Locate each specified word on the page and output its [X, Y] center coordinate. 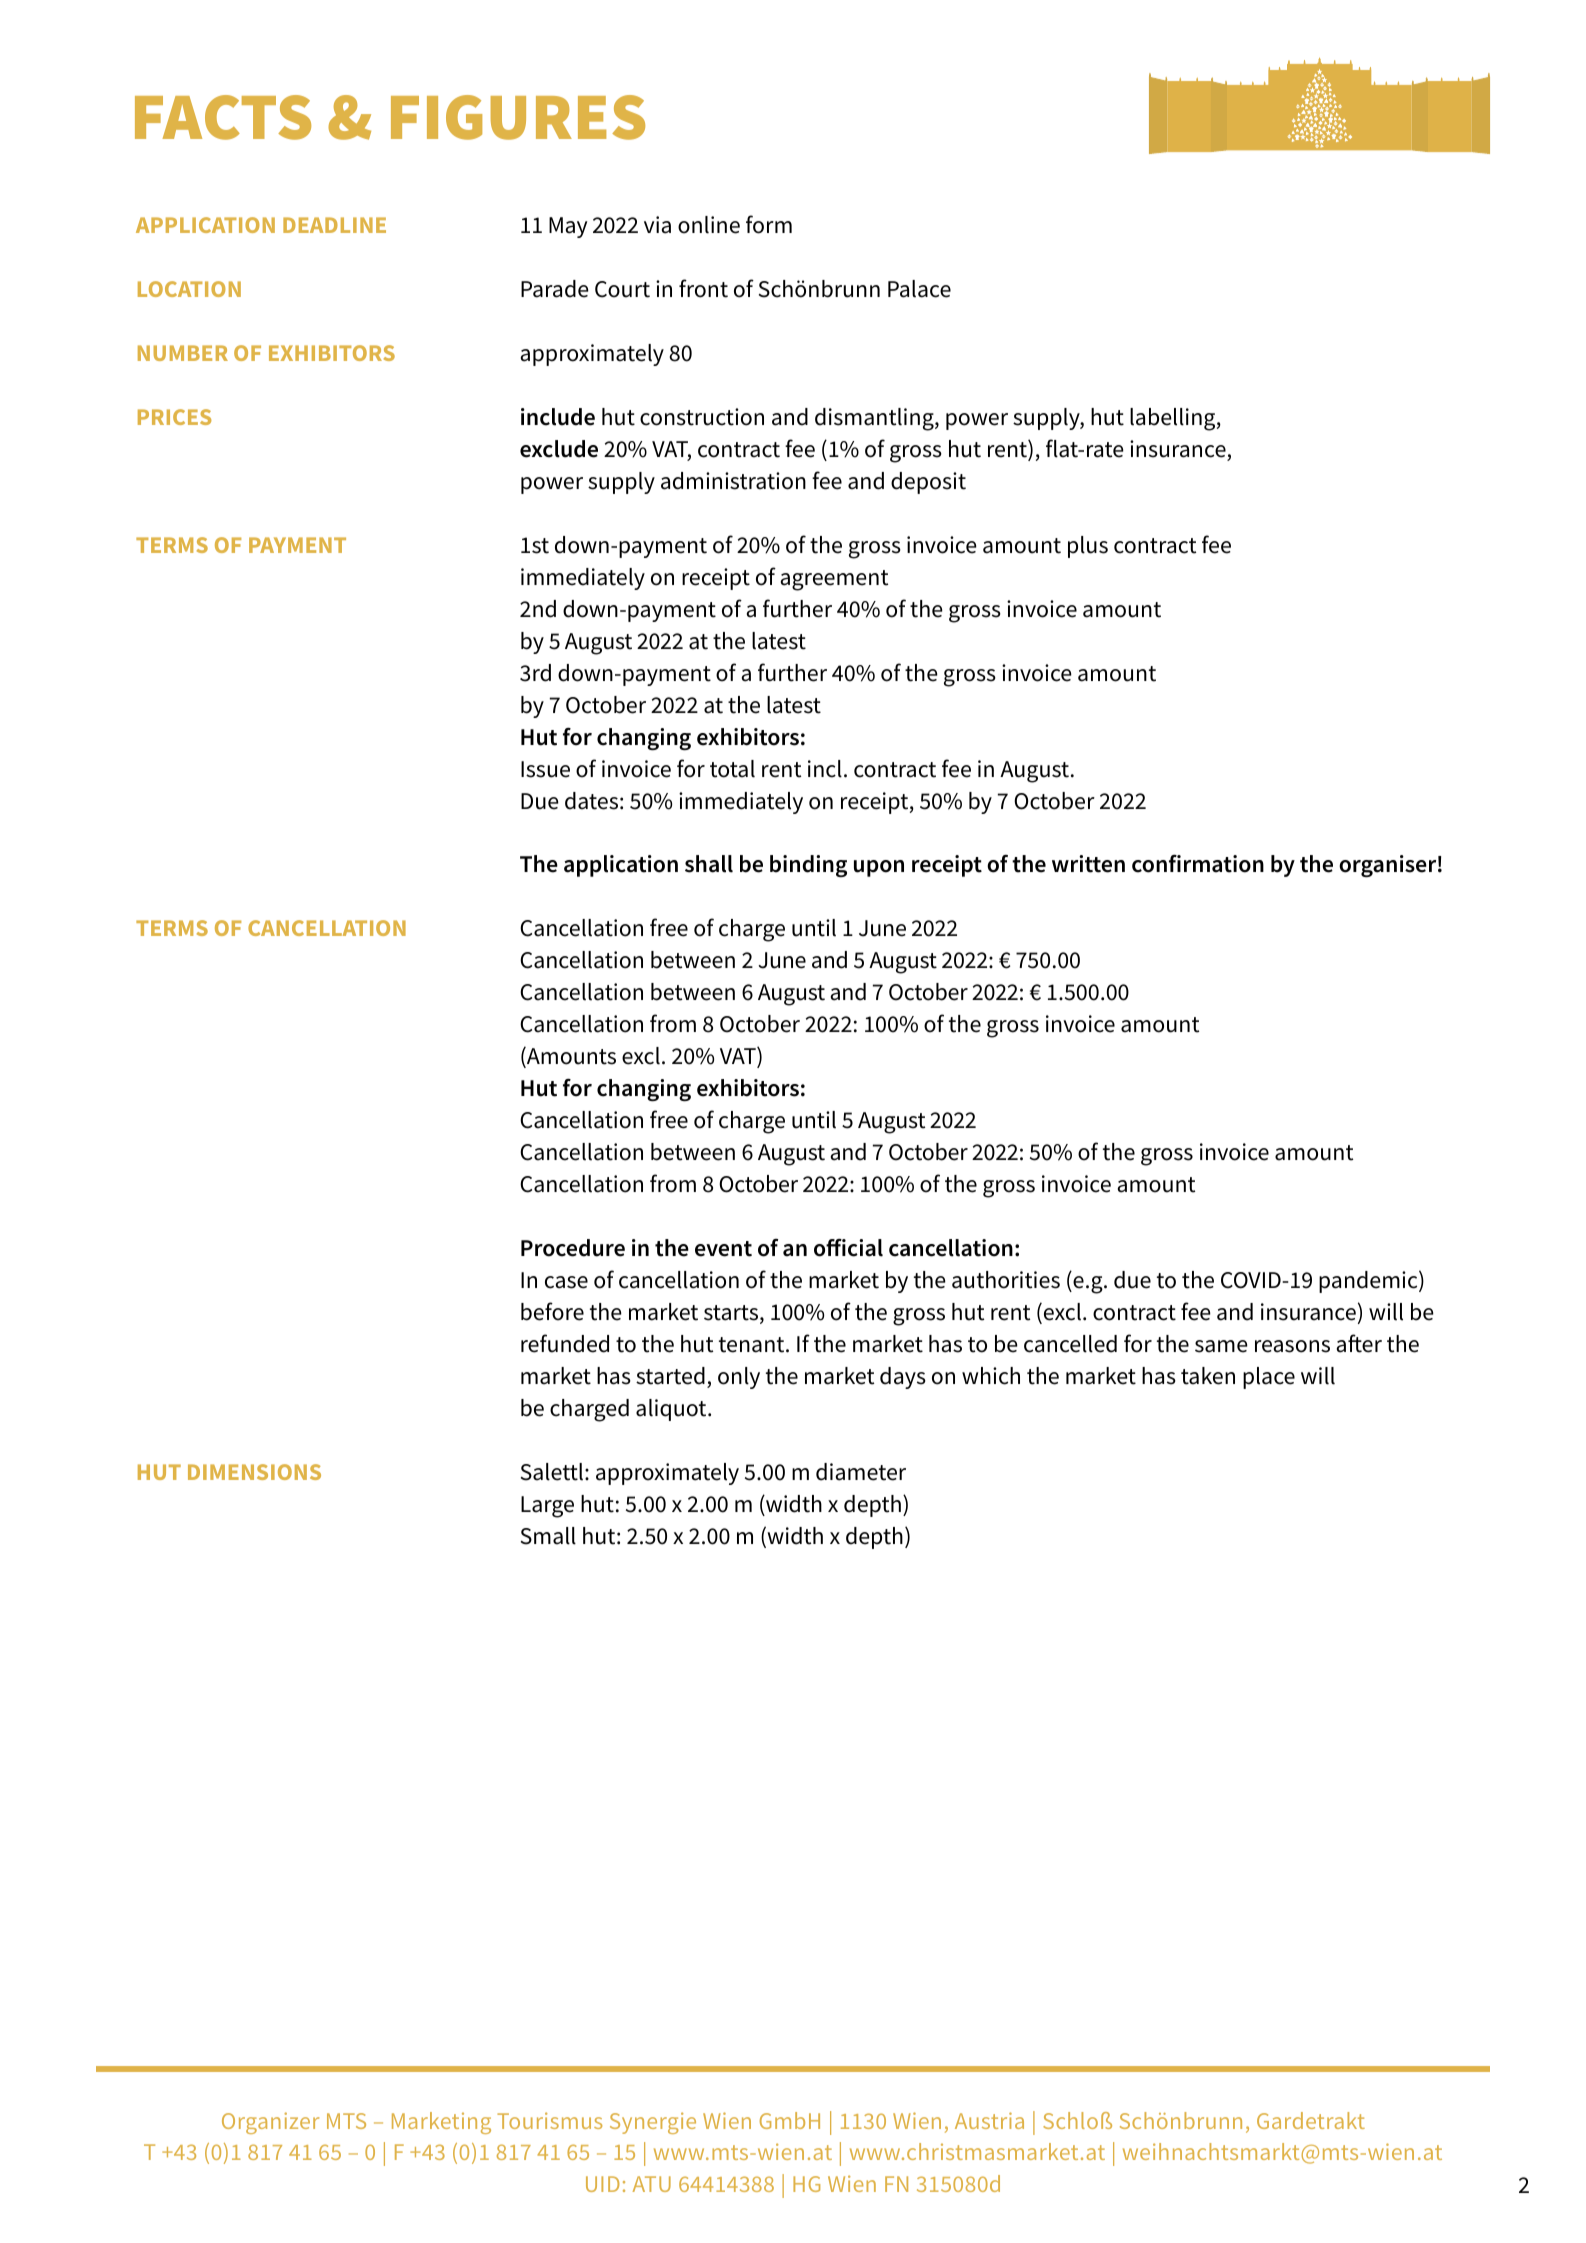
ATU [651, 2184]
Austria [989, 2120]
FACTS [223, 117]
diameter [861, 1472]
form [769, 224]
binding [808, 866]
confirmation [1198, 863]
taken [1208, 1376]
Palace [919, 289]
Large [547, 1507]
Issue [545, 769]
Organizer [270, 2123]
